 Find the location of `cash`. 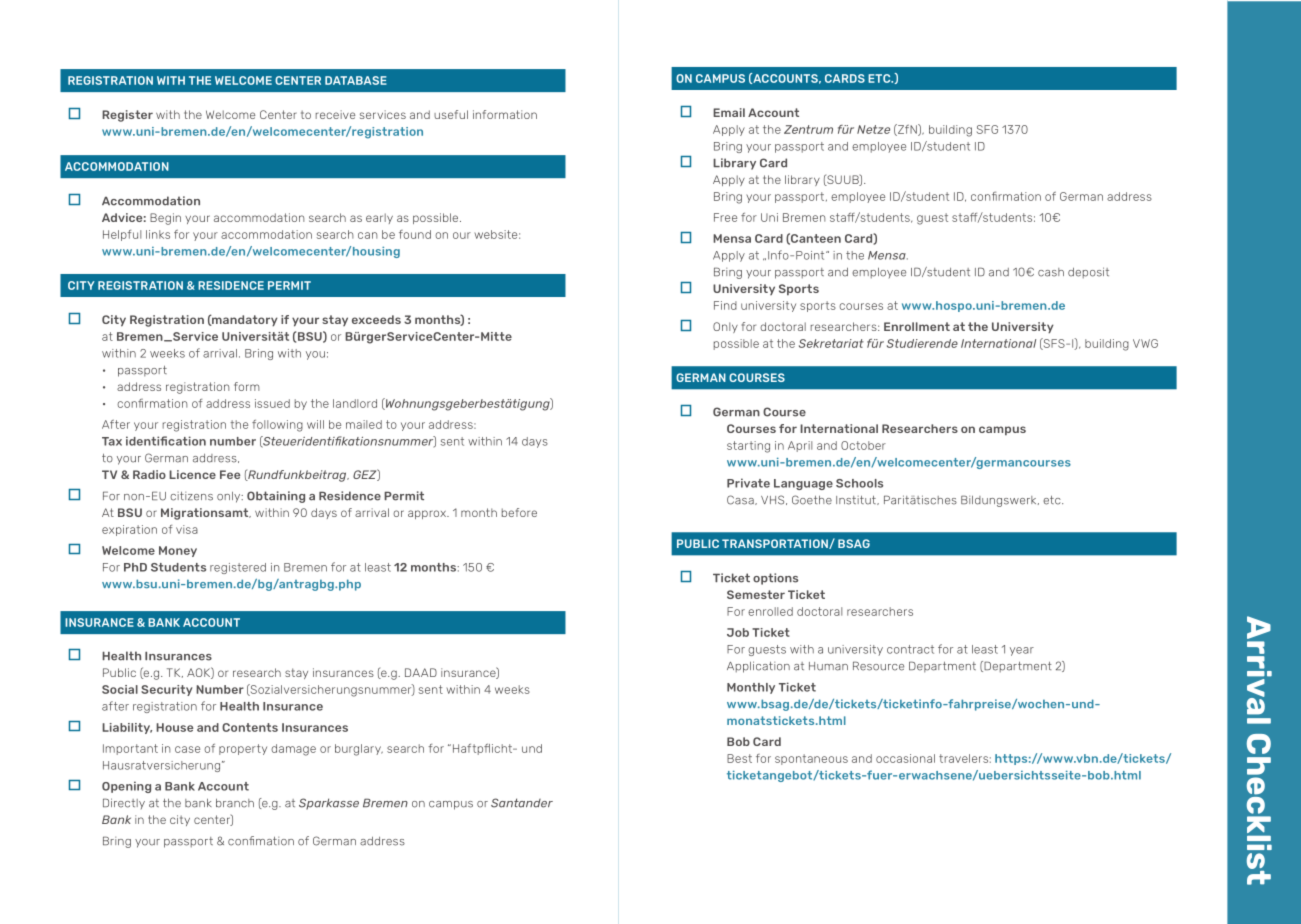

cash is located at coordinates (1051, 272).
